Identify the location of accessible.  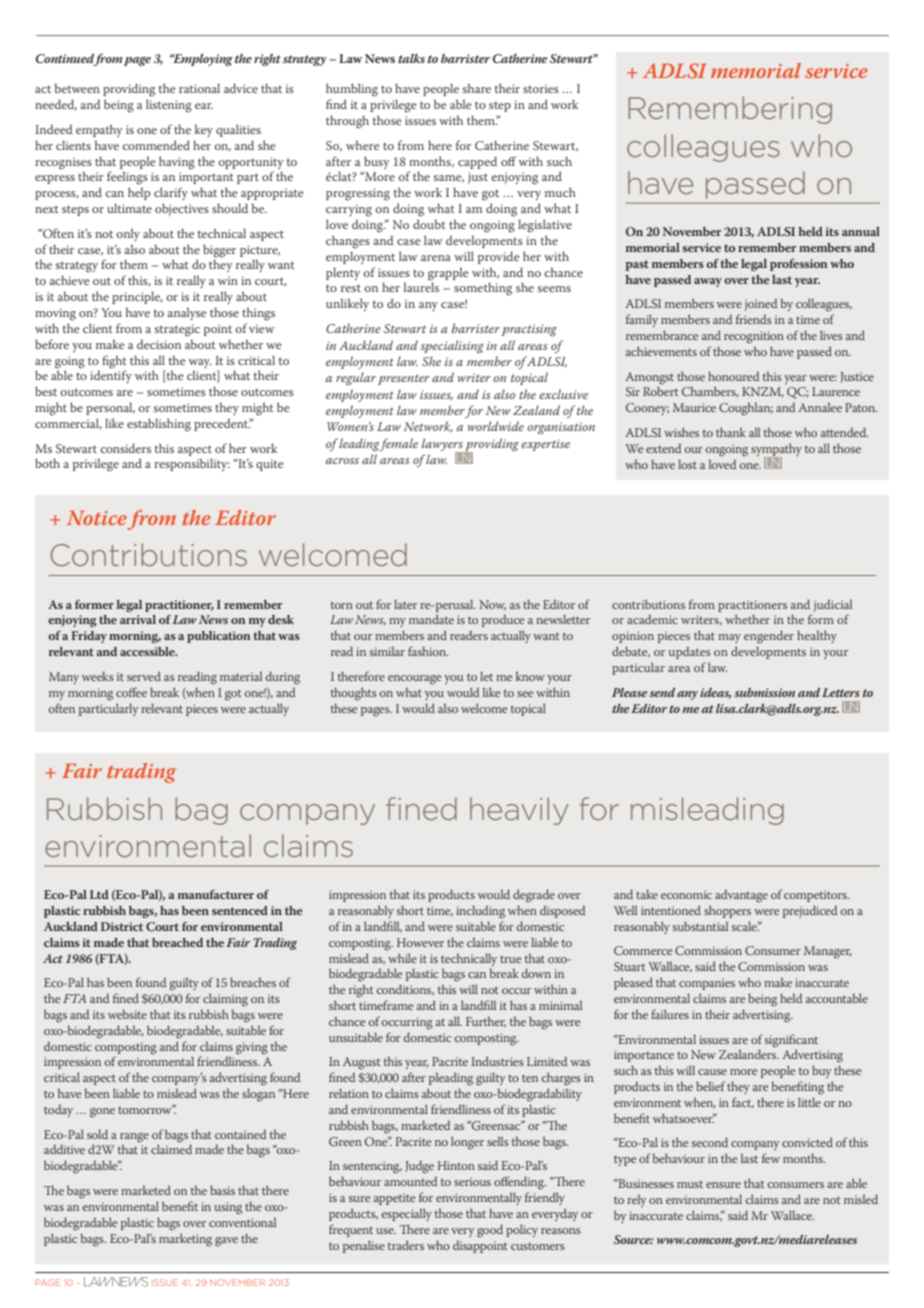
(148, 651).
